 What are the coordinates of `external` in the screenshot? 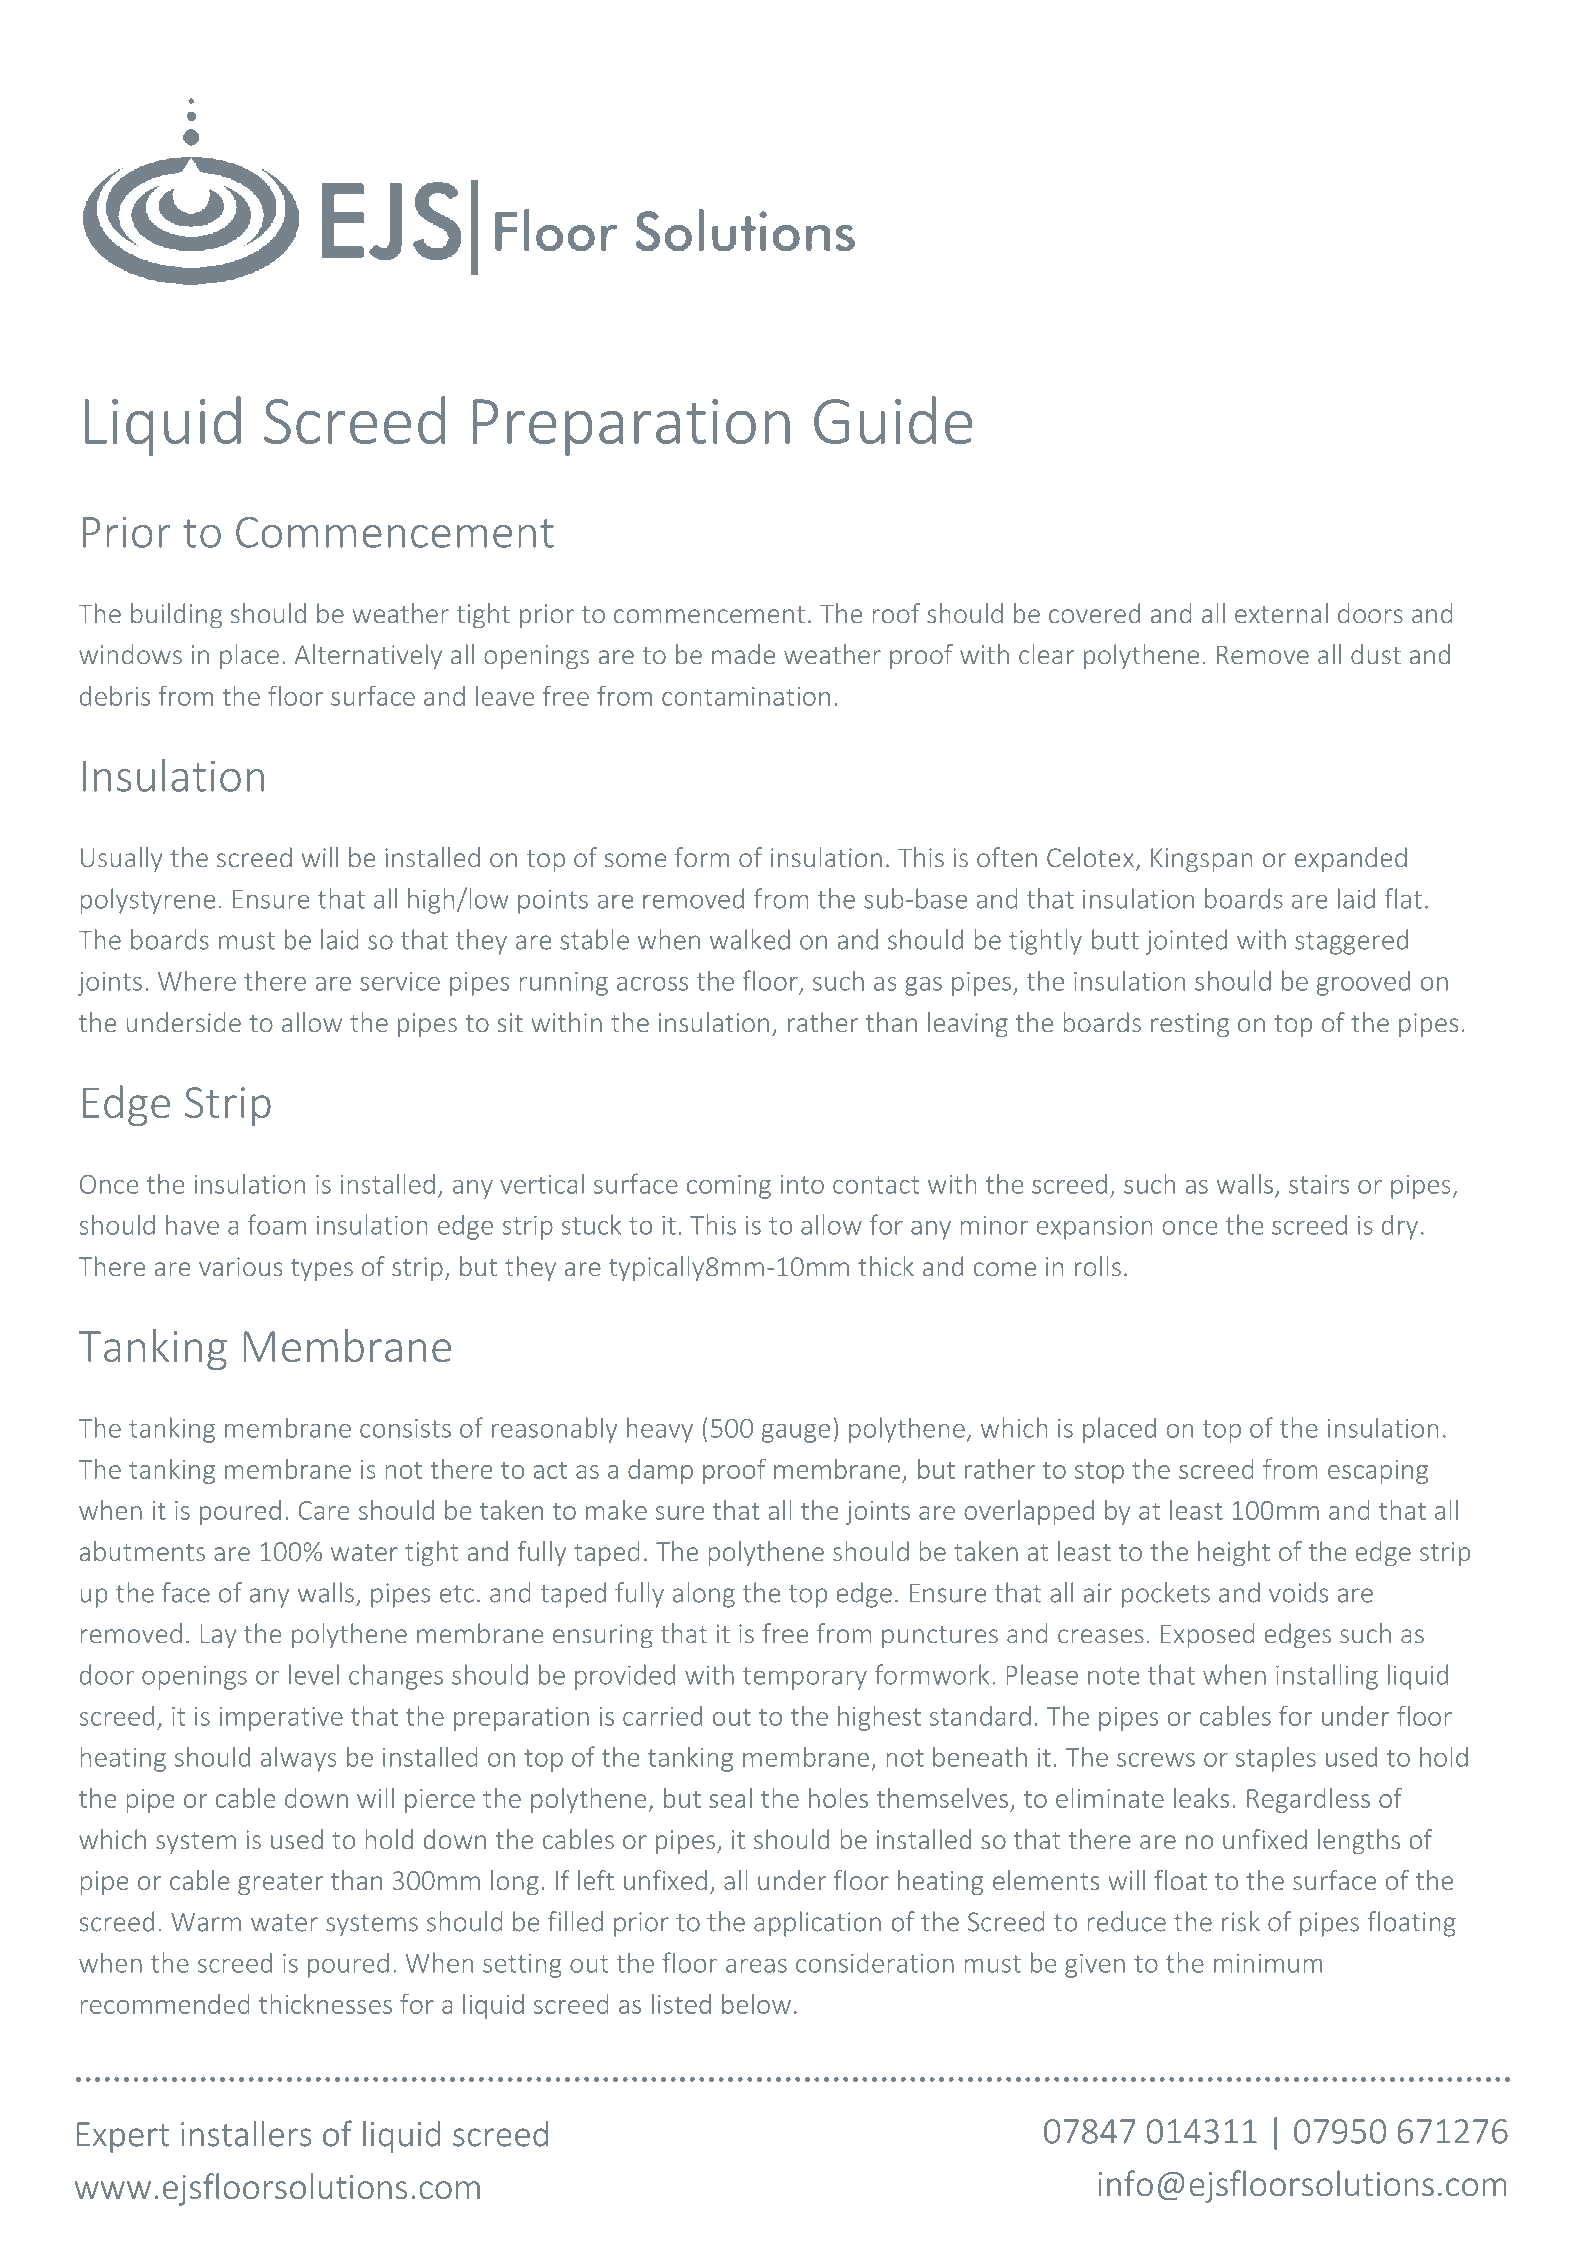 It's located at (1281, 613).
